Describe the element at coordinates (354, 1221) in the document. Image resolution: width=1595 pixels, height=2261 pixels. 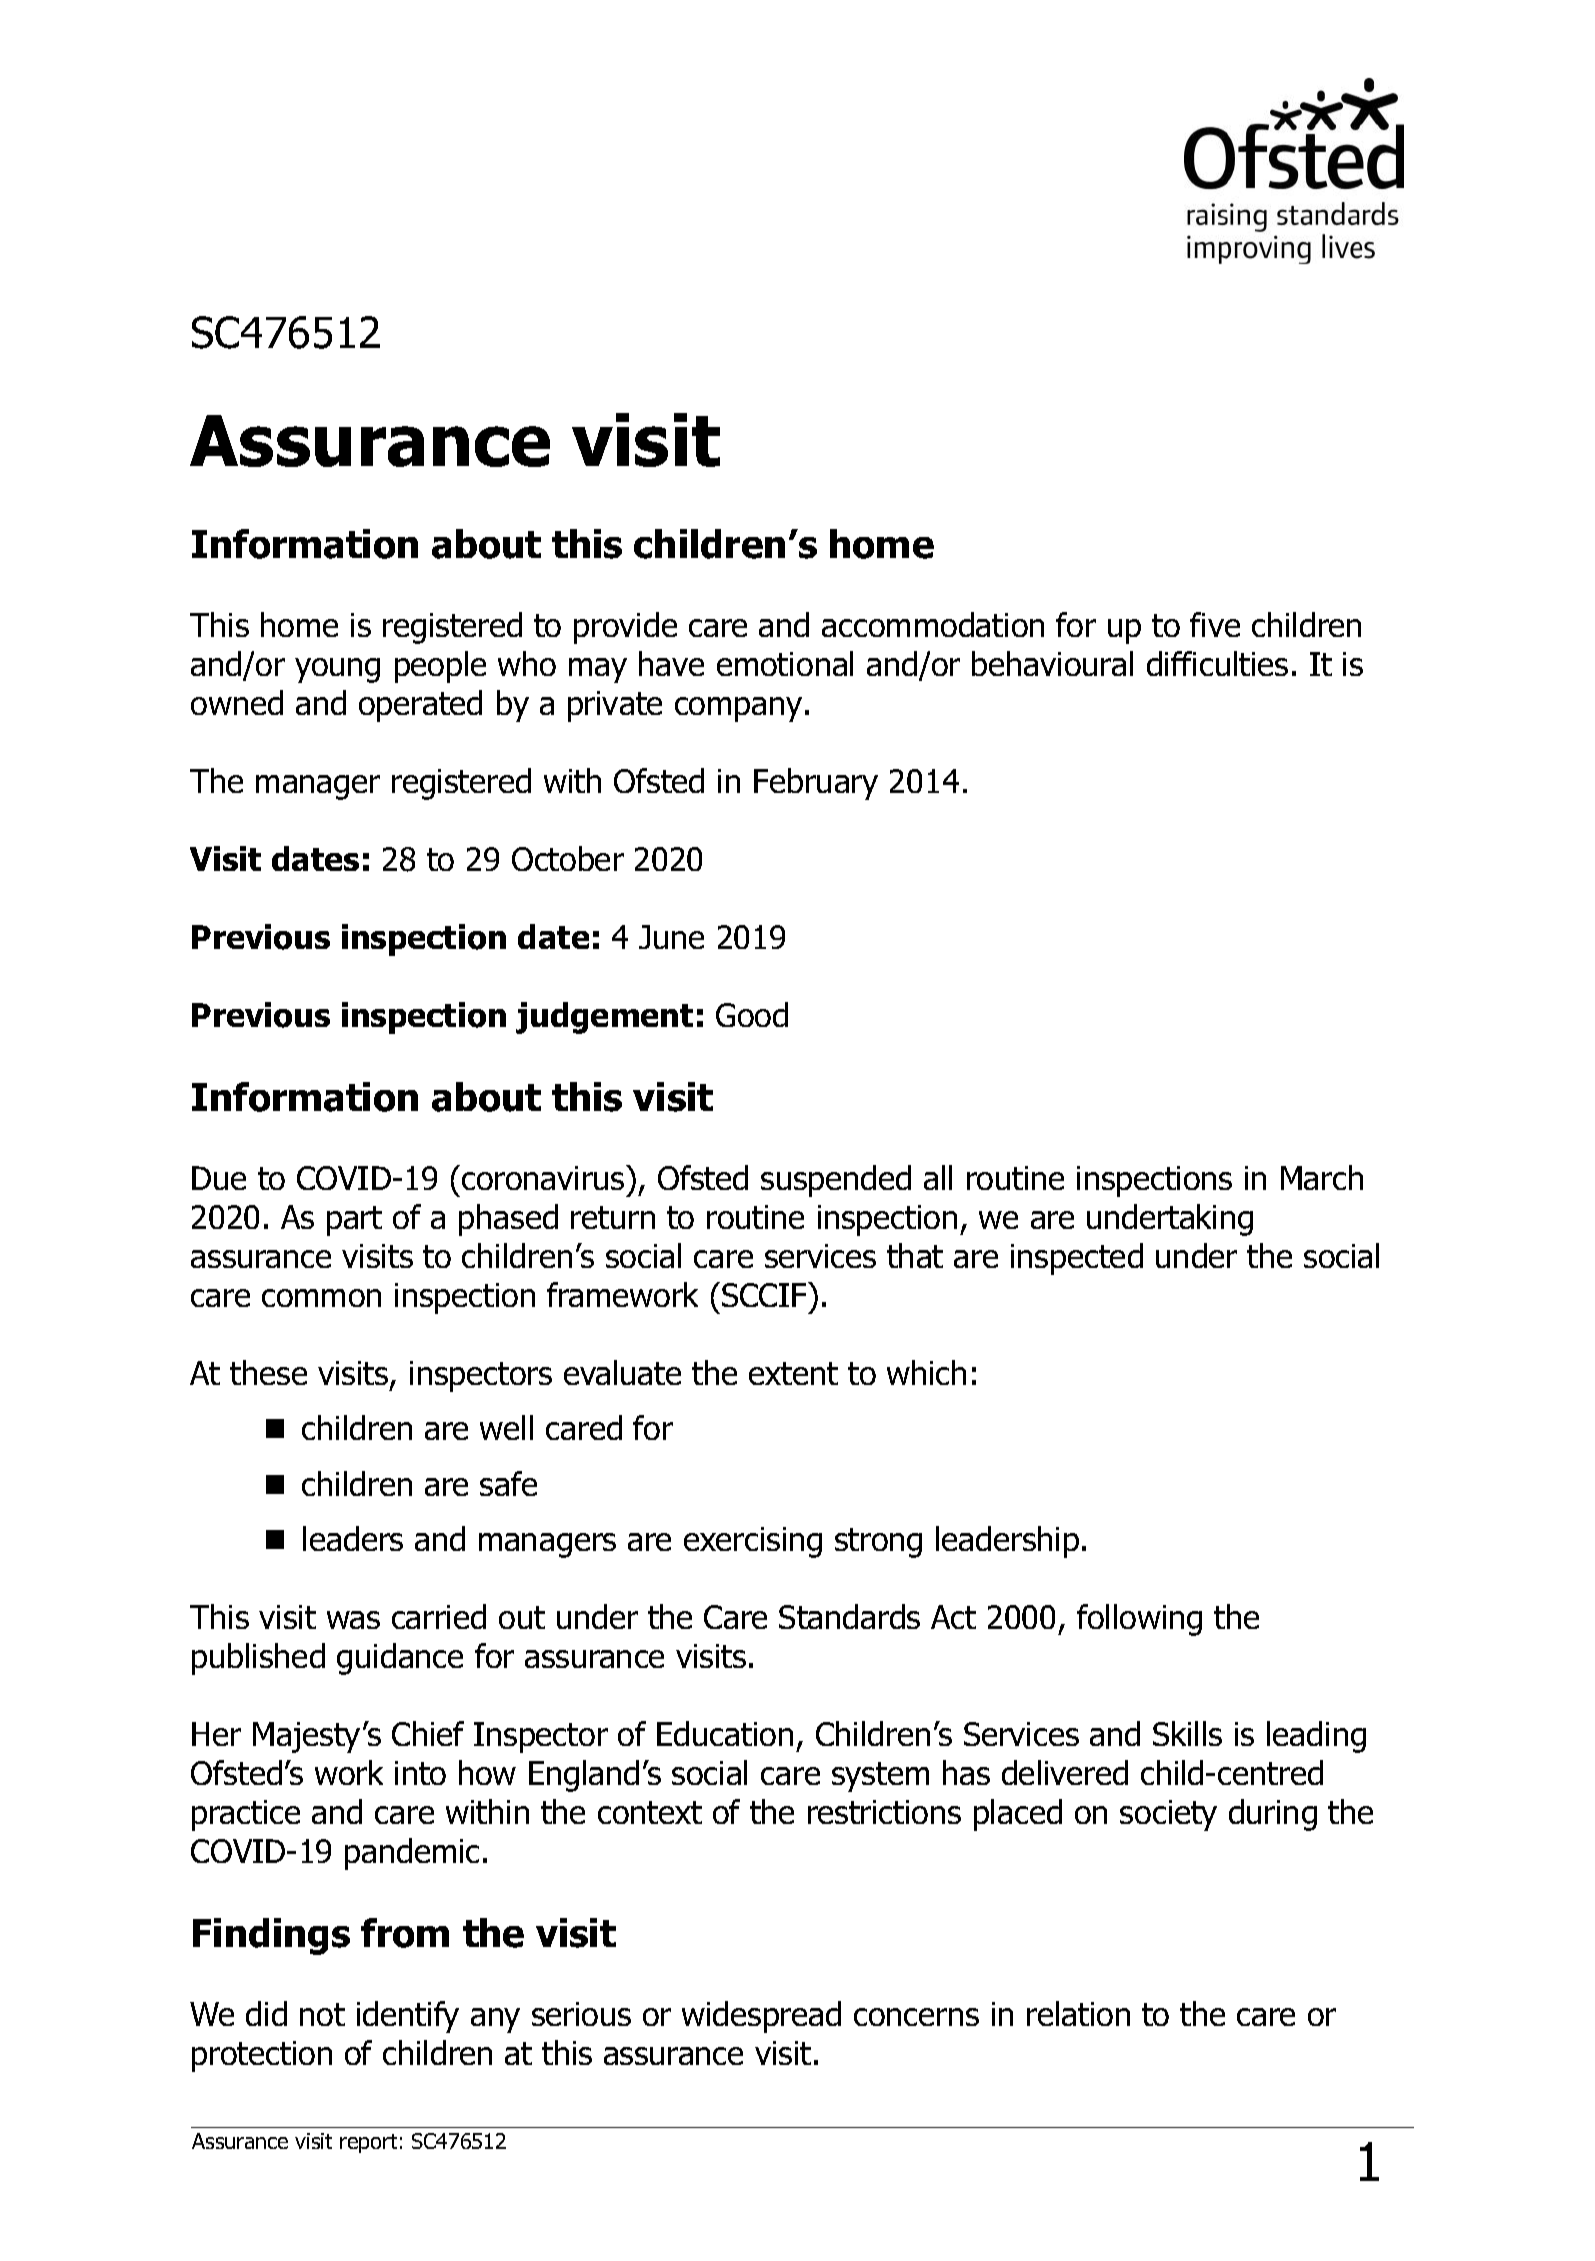
I see `part` at that location.
